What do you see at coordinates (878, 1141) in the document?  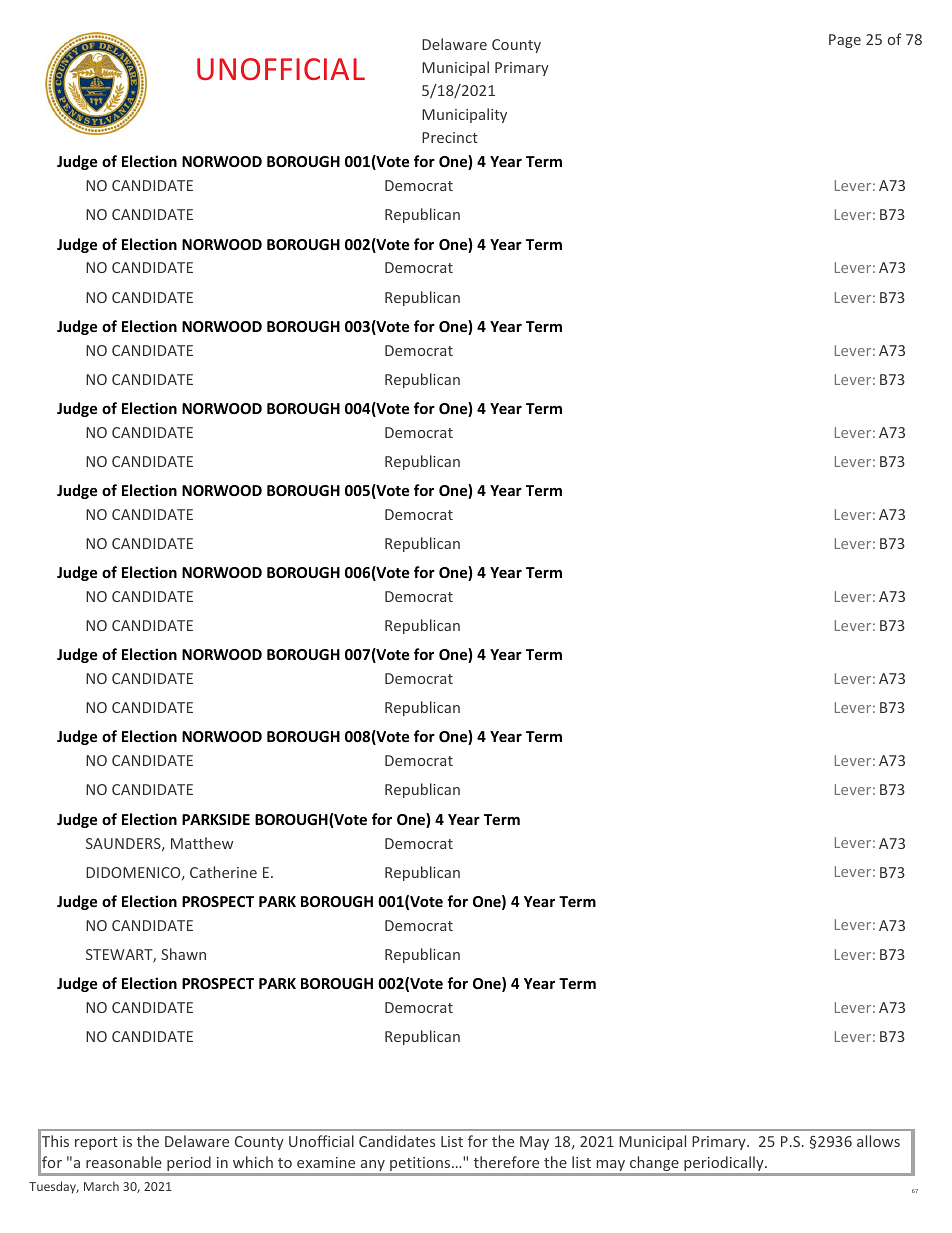 I see `allows` at bounding box center [878, 1141].
